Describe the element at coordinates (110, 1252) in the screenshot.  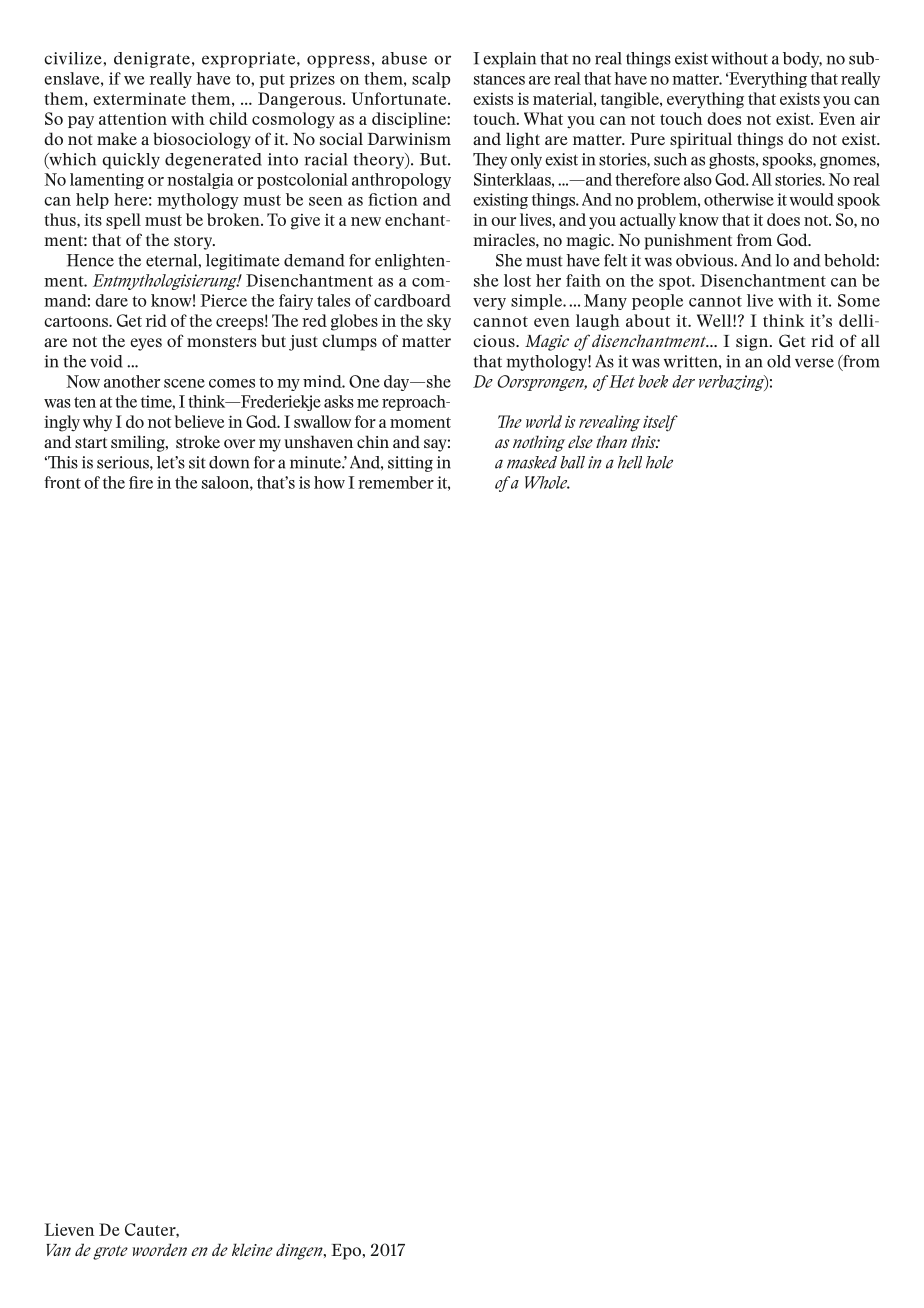
I see `grote` at that location.
